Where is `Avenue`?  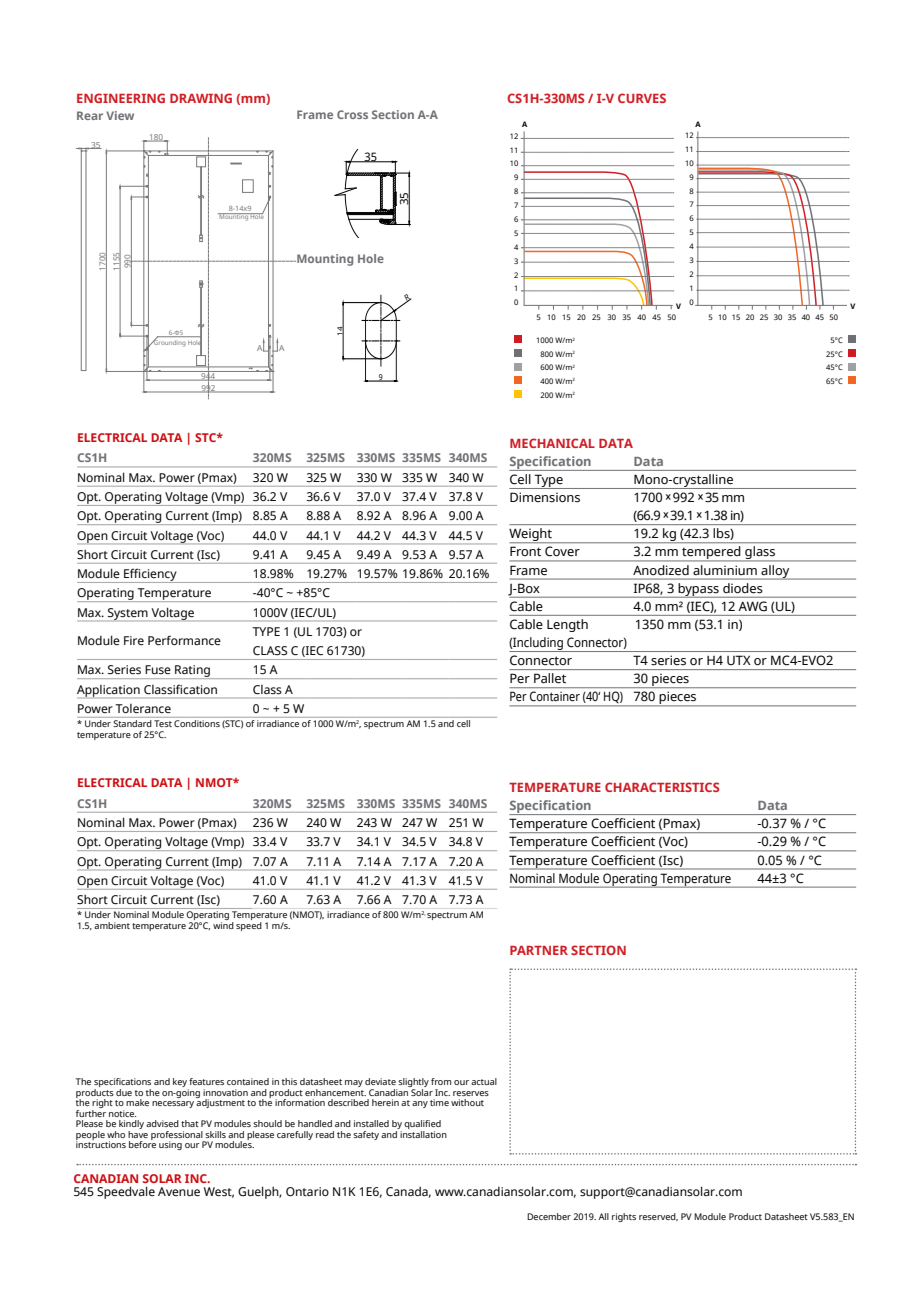
Avenue is located at coordinates (179, 1191).
